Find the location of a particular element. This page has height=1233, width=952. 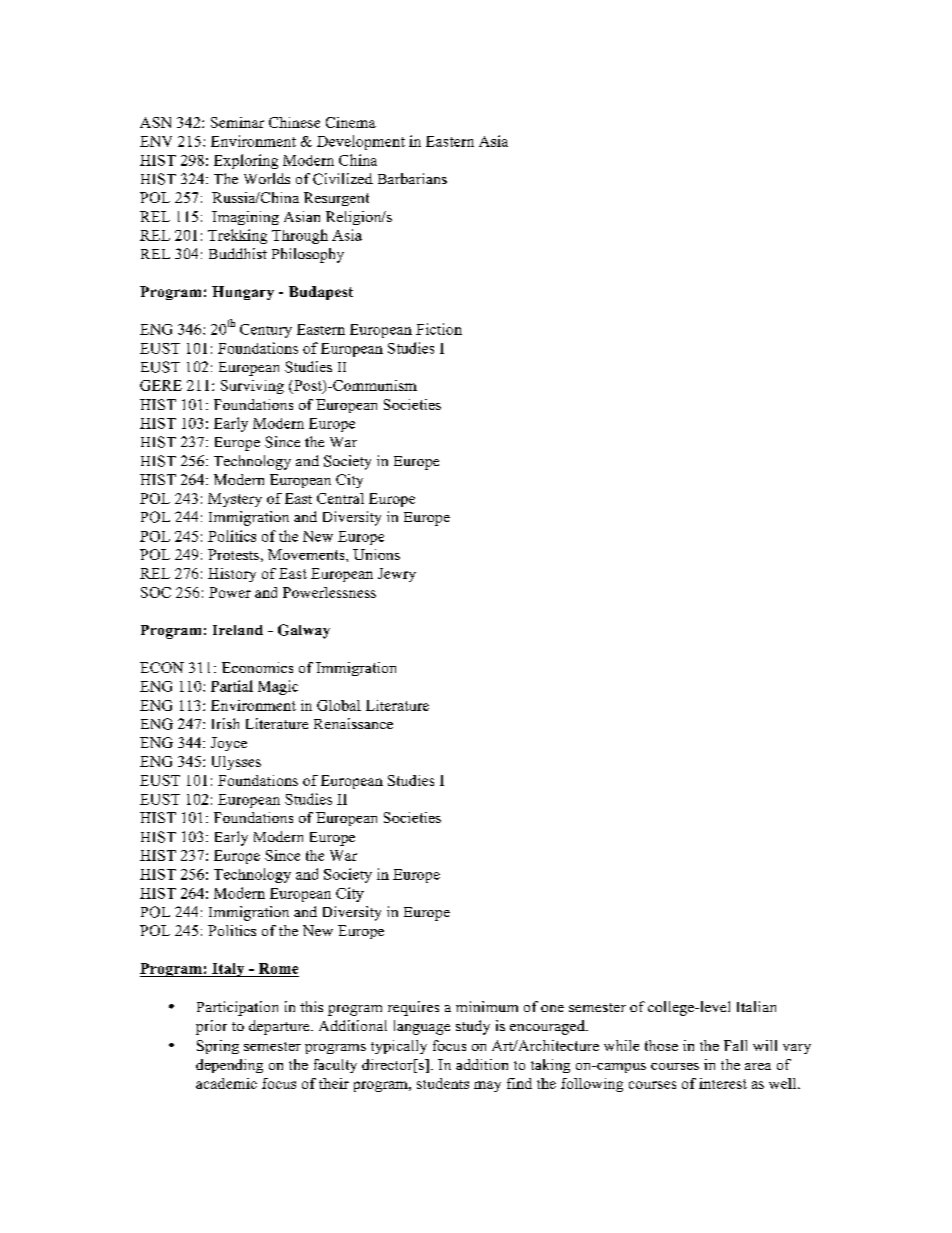

depending is located at coordinates (229, 1066).
